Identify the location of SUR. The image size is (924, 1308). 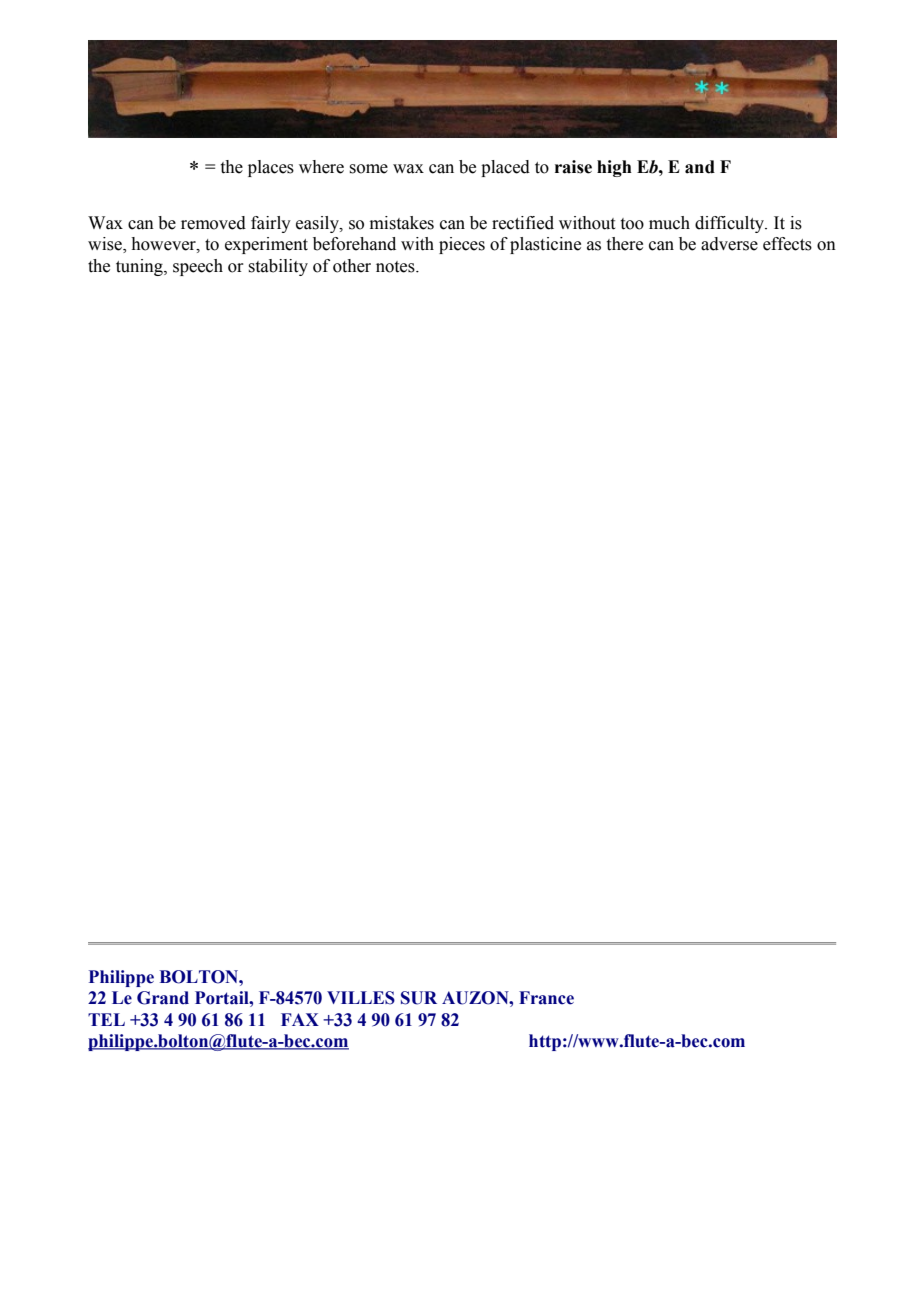
(419, 998).
